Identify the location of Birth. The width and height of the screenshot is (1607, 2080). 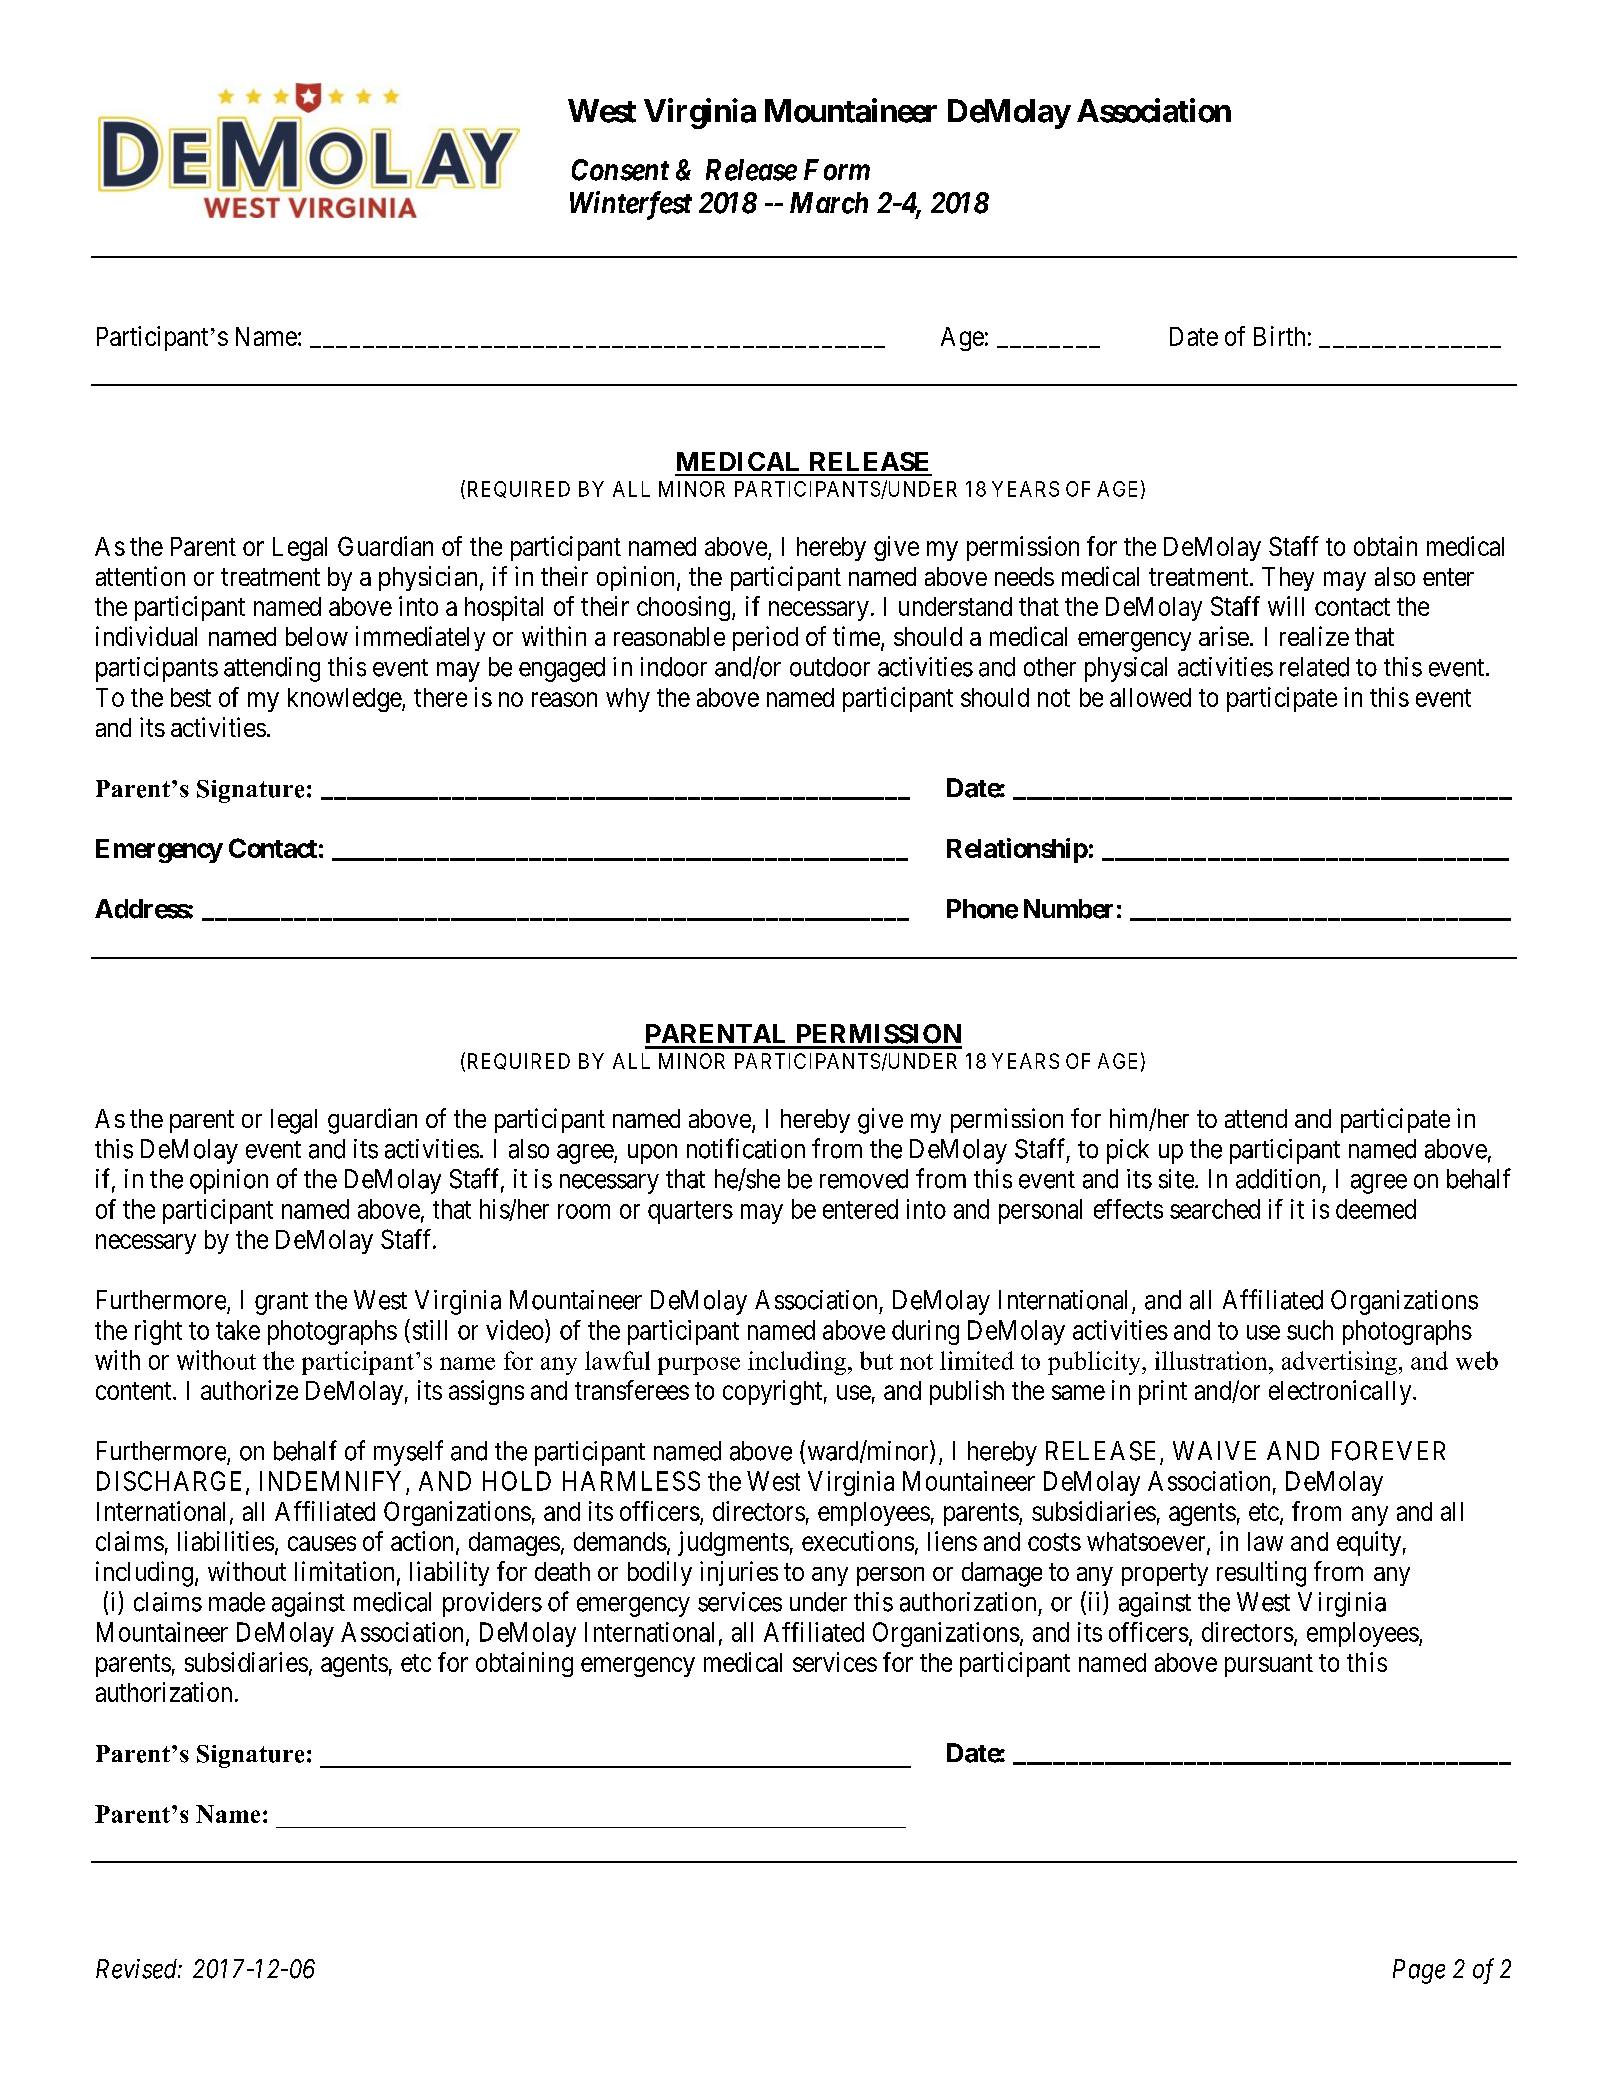
(1279, 336).
